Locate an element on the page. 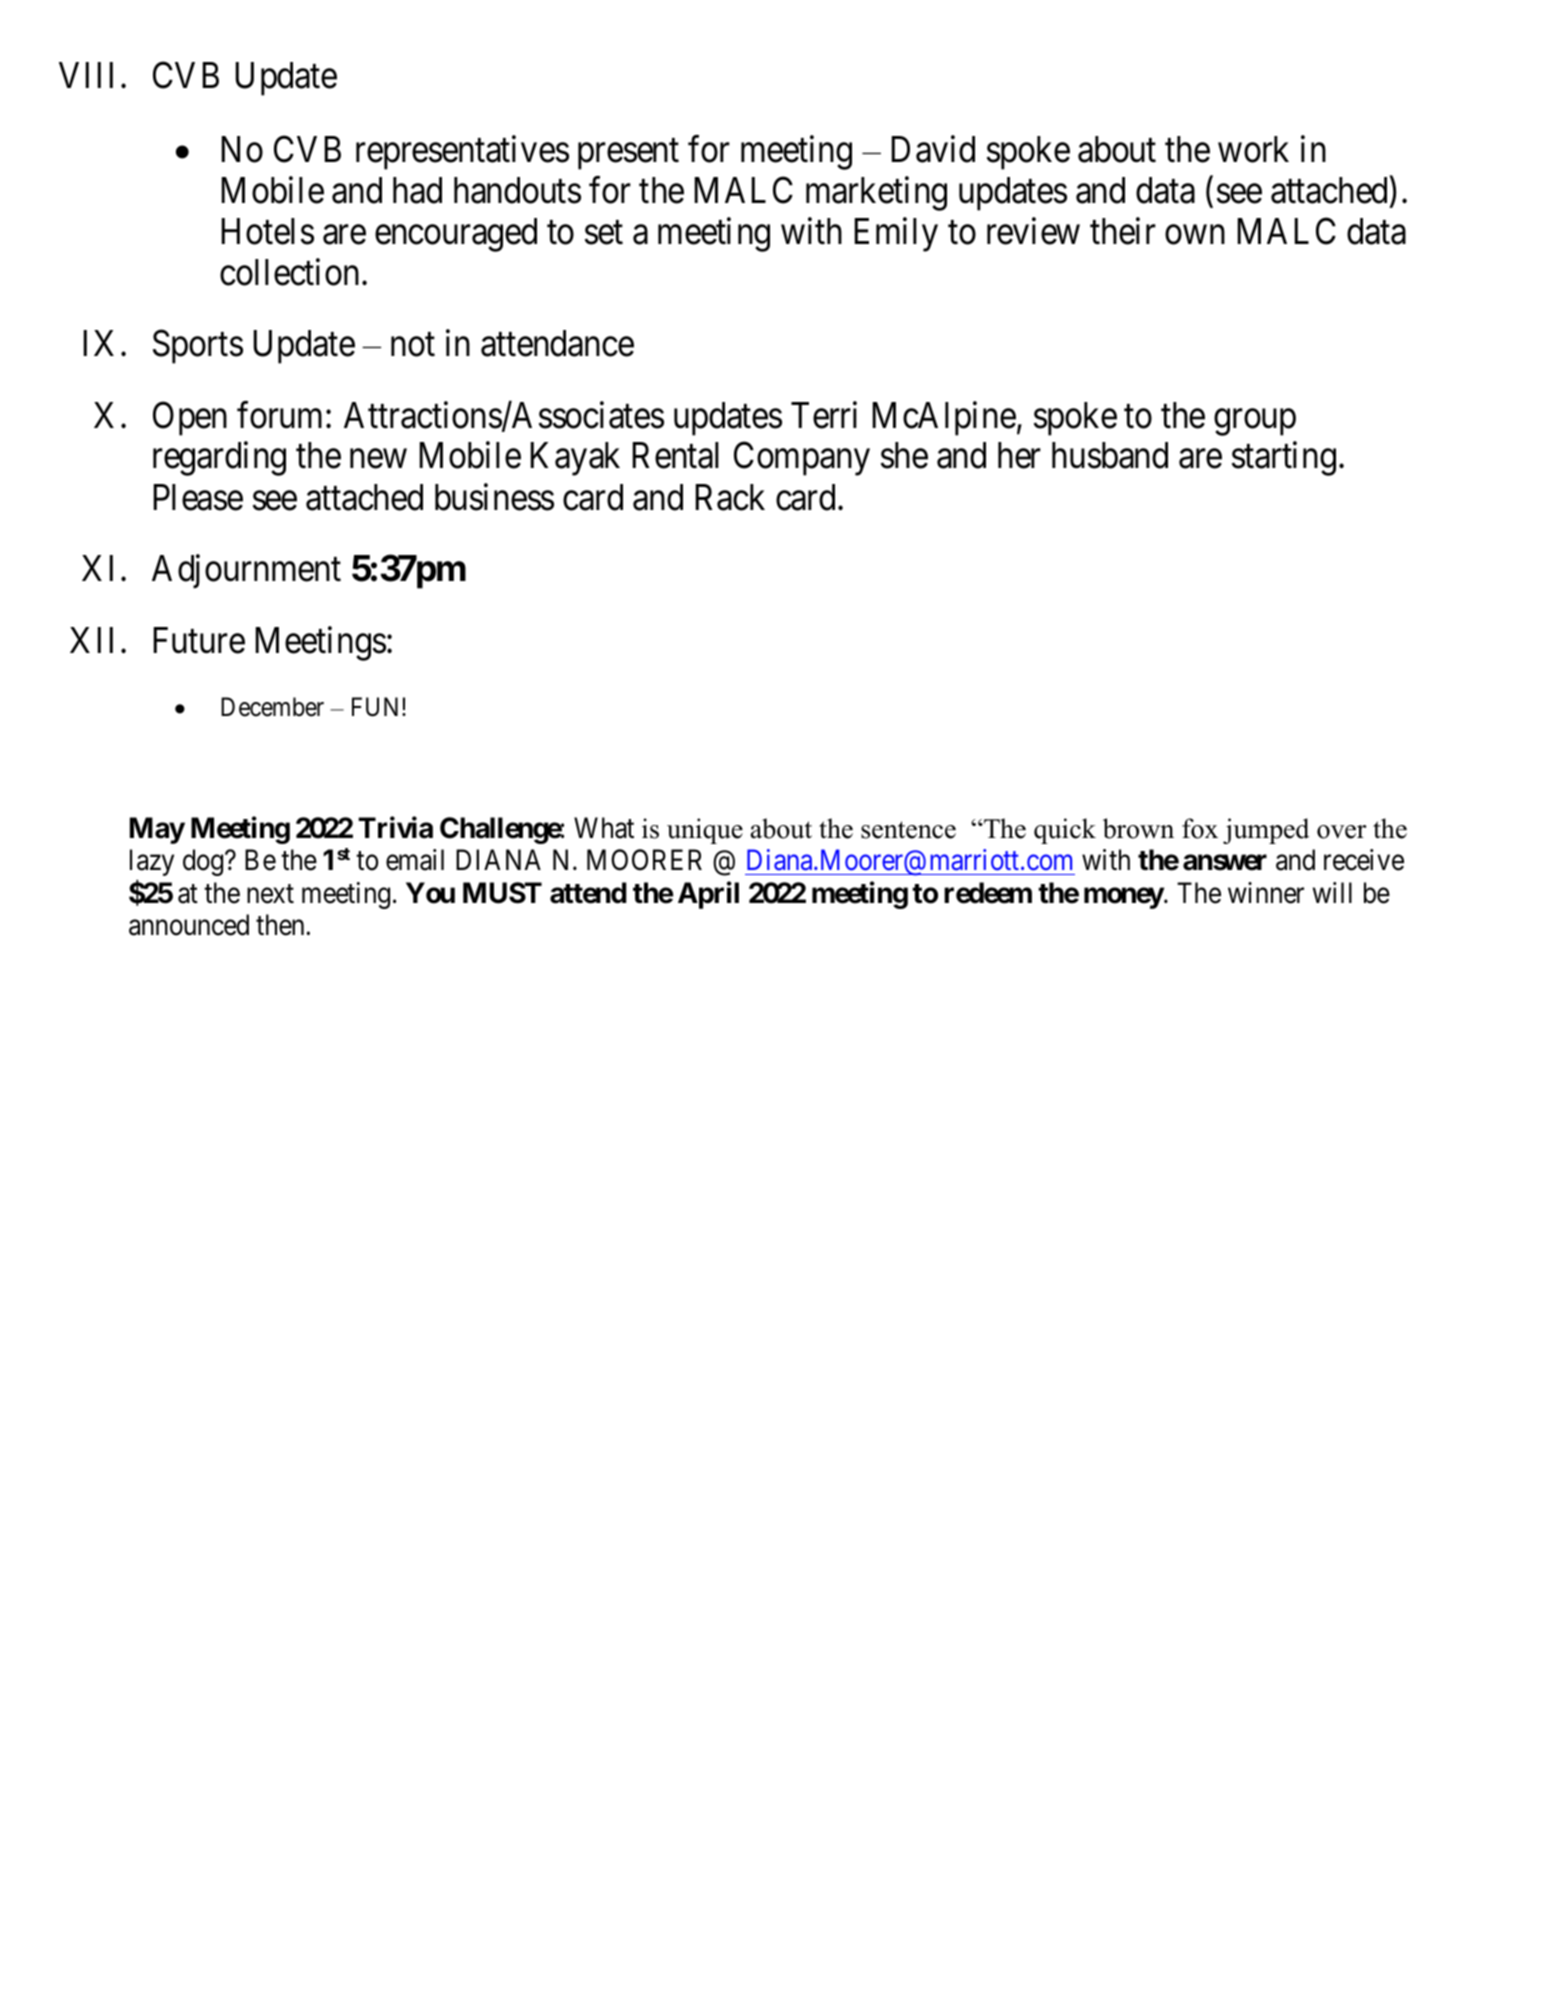 The width and height of the image is (1557, 2015). David is located at coordinates (933, 149).
